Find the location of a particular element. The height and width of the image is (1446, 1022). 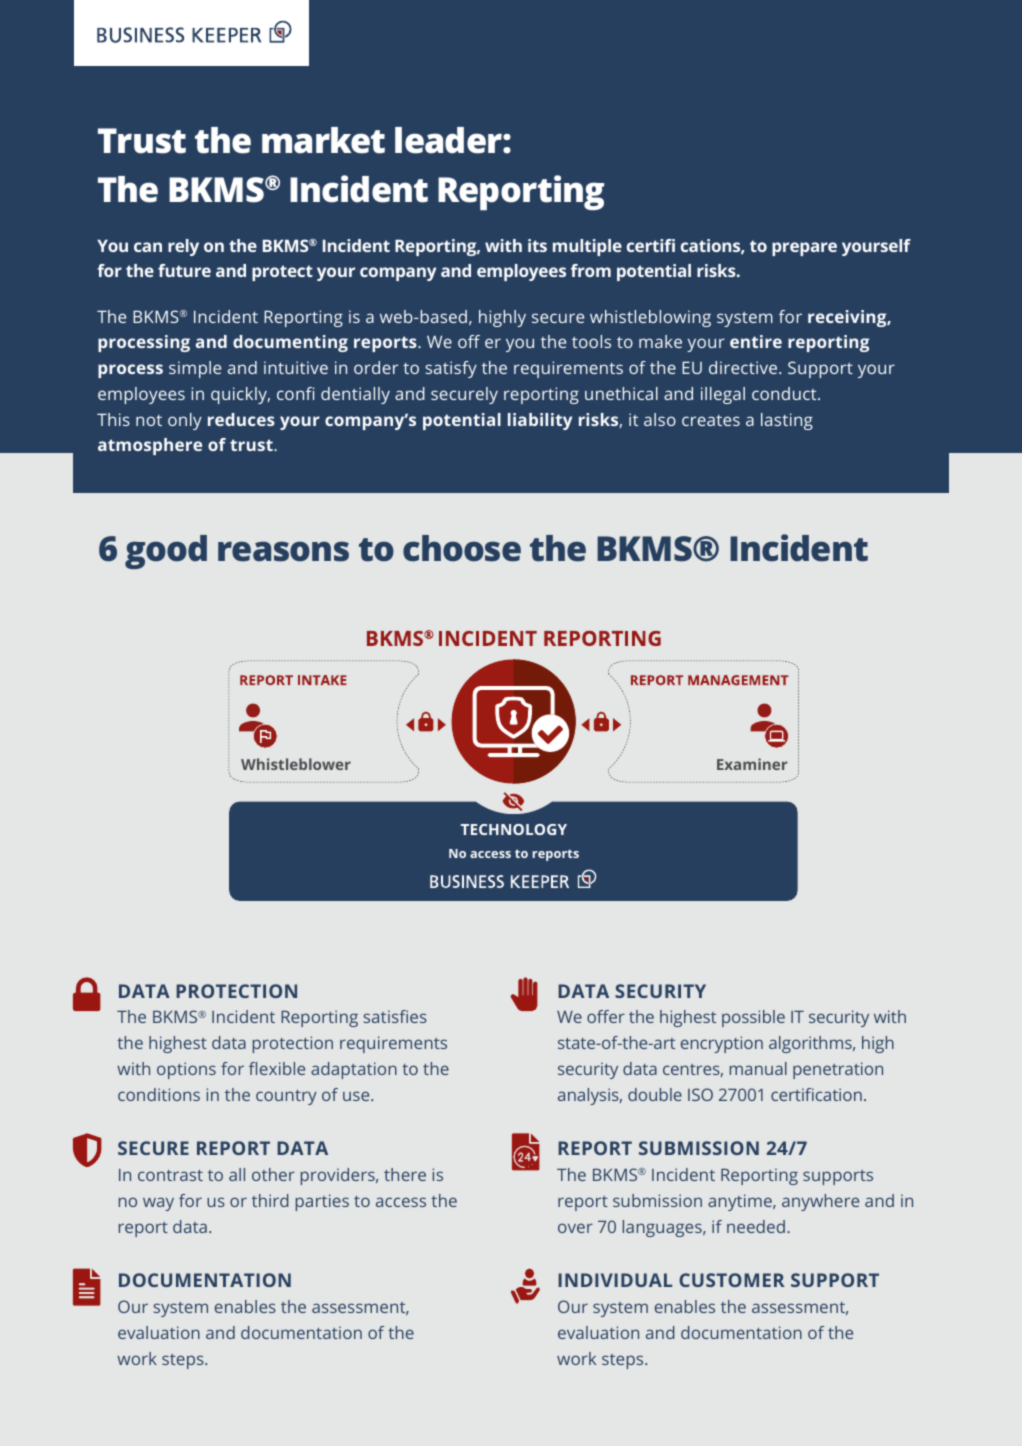

can is located at coordinates (148, 247).
